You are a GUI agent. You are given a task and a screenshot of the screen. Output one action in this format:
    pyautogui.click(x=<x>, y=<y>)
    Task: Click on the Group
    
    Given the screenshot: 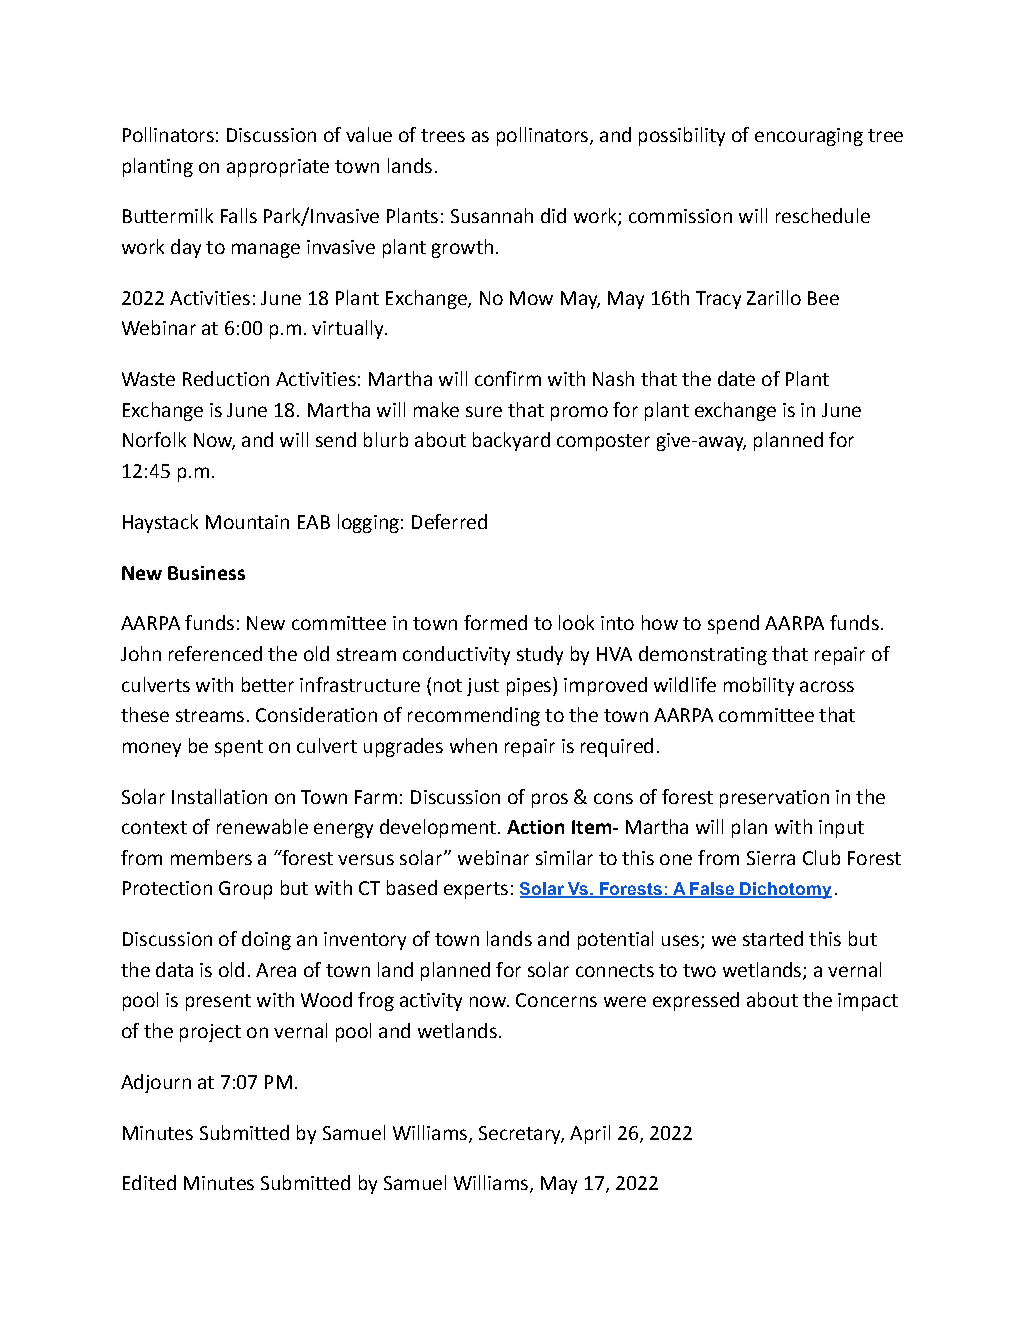 What is the action you would take?
    pyautogui.click(x=245, y=890)
